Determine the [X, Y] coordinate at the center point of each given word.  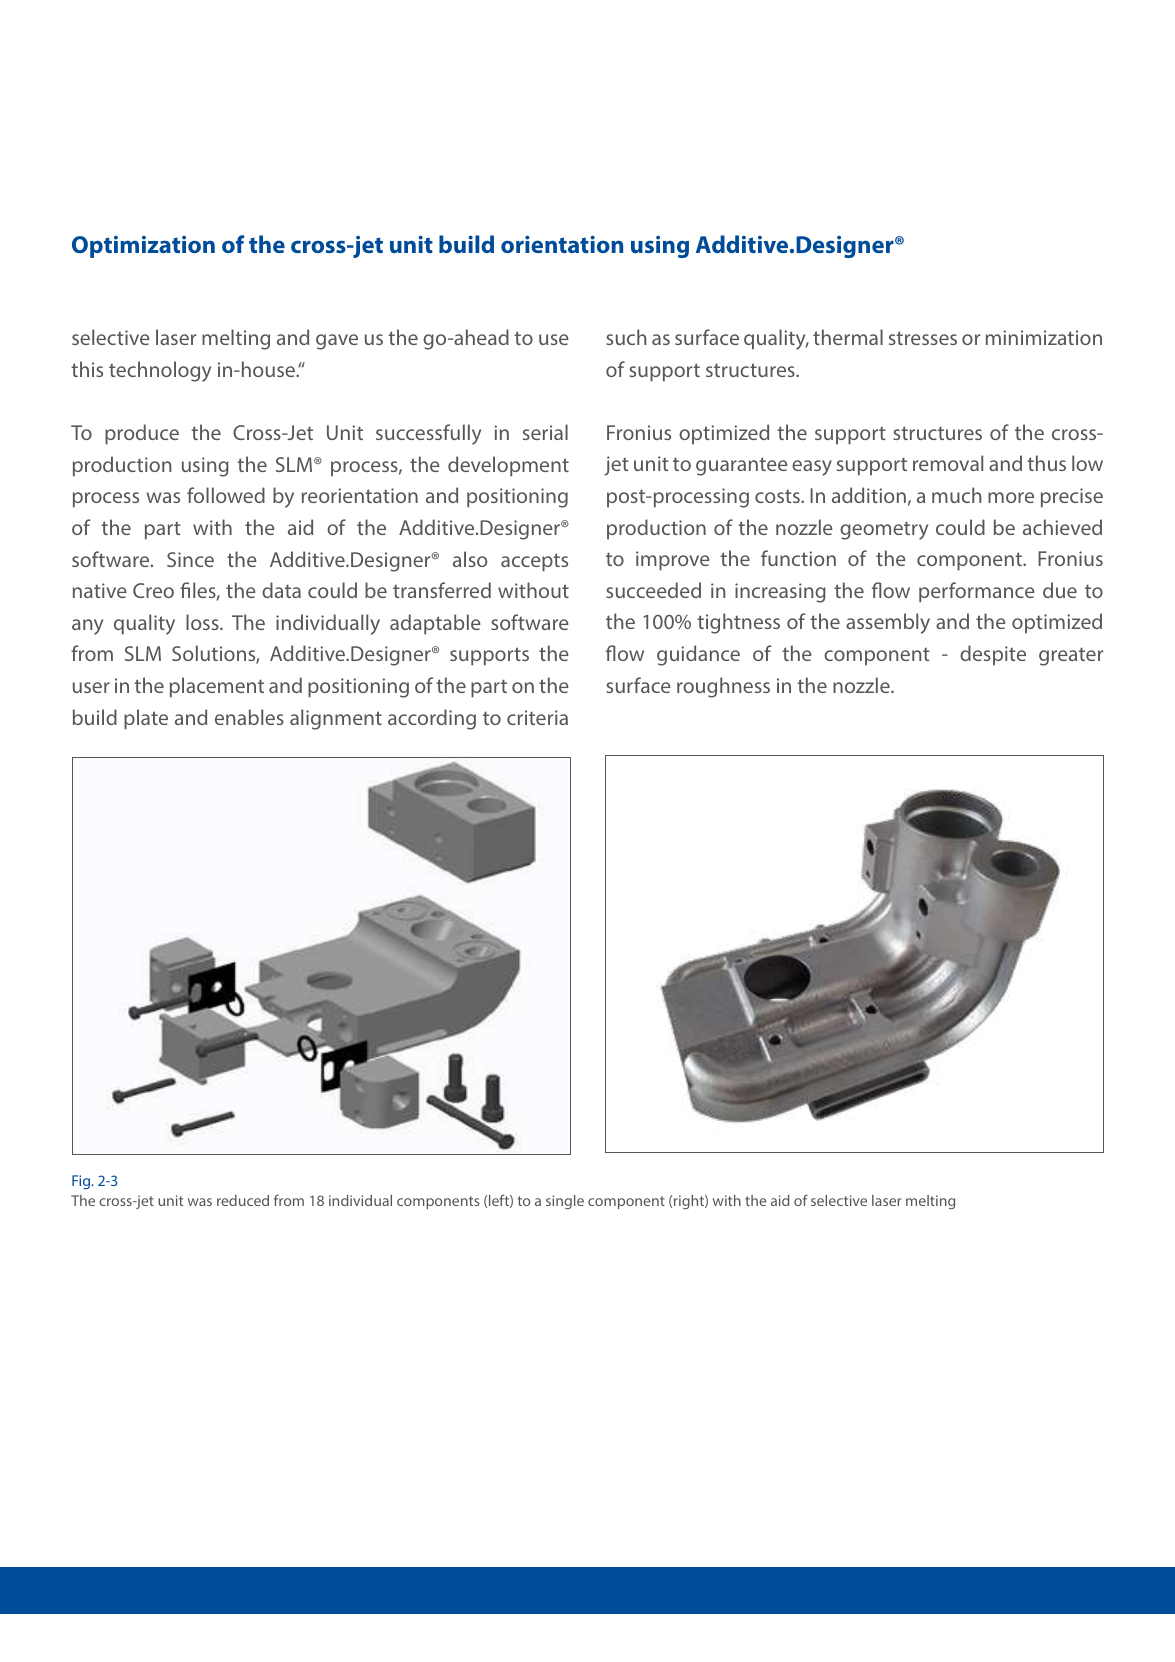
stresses [923, 338]
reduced [243, 1200]
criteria [537, 717]
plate [146, 719]
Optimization [143, 247]
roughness [723, 687]
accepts [534, 562]
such [626, 337]
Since [190, 559]
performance [977, 592]
